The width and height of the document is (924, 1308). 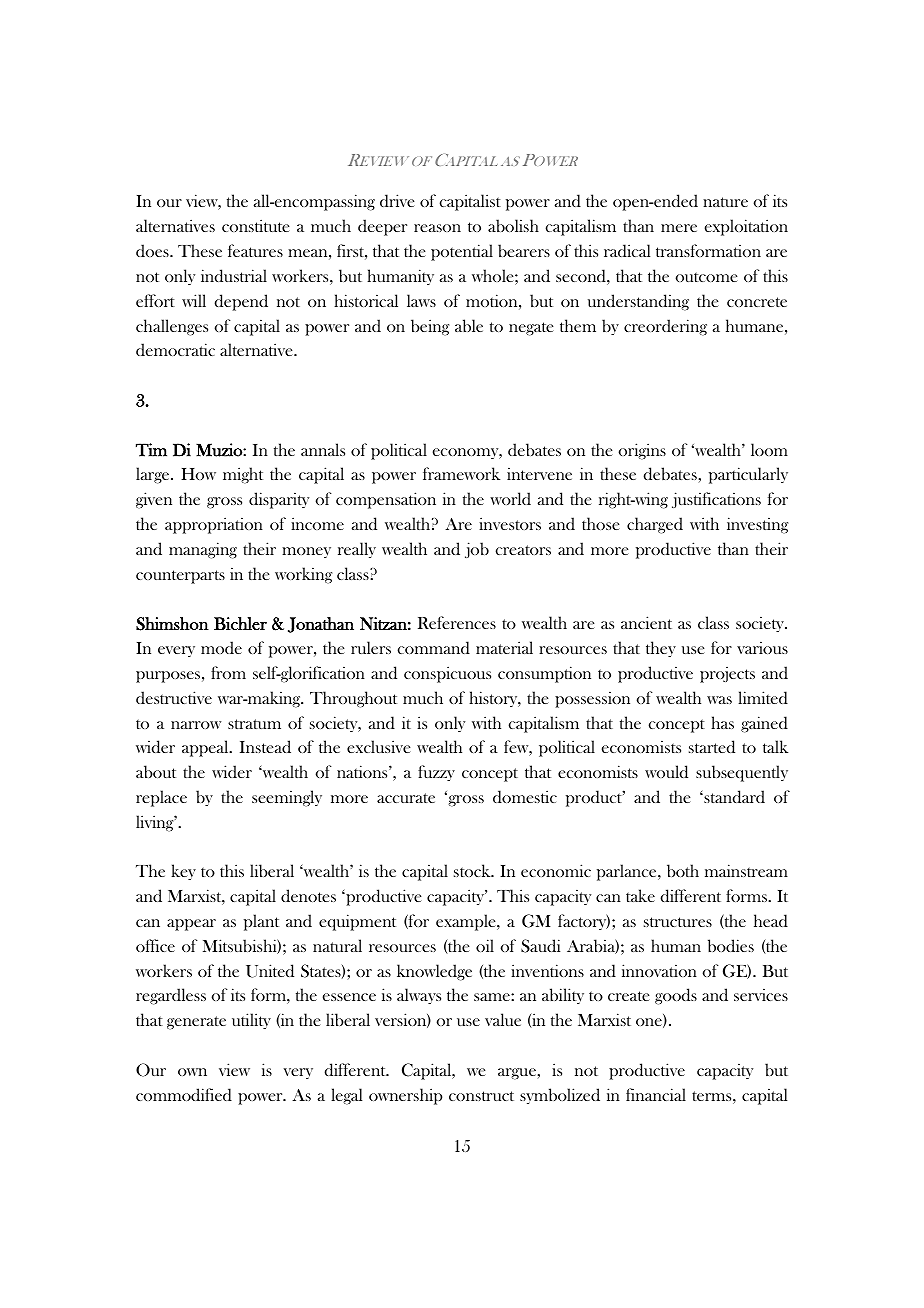 I want to click on stock, so click(x=473, y=870).
